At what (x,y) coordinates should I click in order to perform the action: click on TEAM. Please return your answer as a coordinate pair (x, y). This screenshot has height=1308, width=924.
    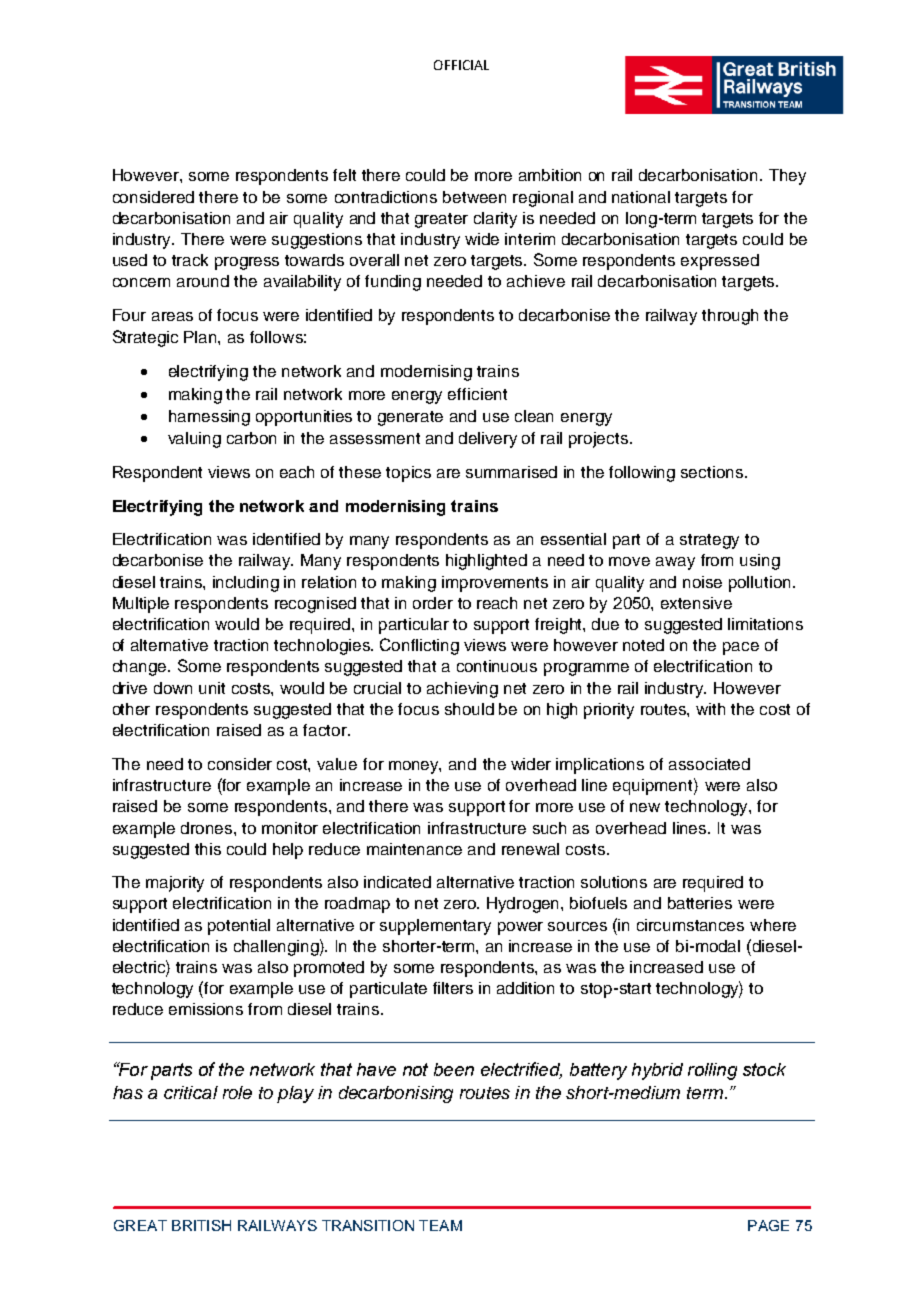
    Looking at the image, I should click on (440, 1225).
